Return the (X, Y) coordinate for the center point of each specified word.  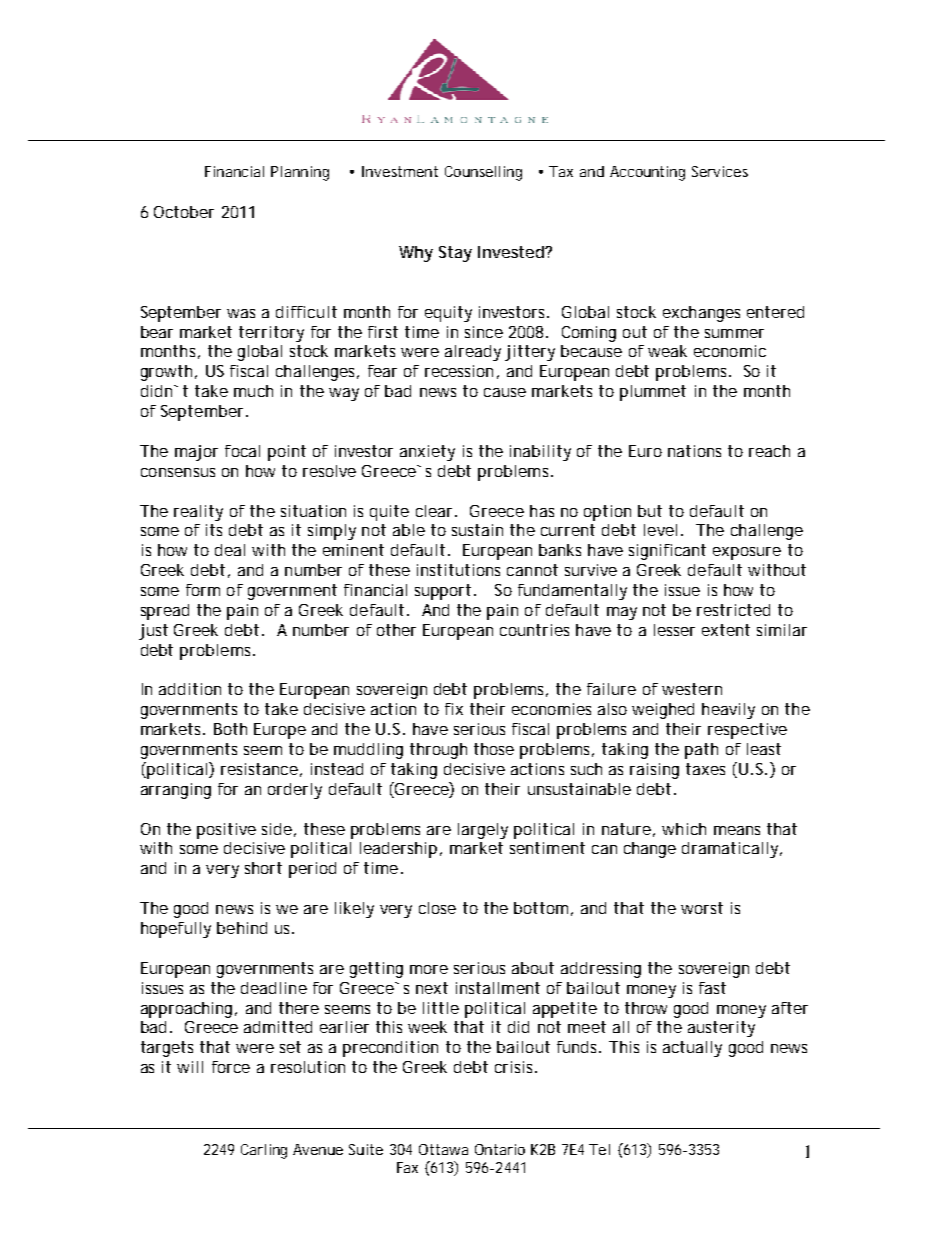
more (429, 969)
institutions (458, 570)
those (494, 749)
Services (720, 171)
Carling (264, 1151)
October (184, 212)
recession (459, 371)
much (253, 391)
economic (730, 351)
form (203, 590)
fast (712, 988)
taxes (705, 769)
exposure (747, 553)
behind (242, 928)
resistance (259, 769)
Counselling (483, 173)
